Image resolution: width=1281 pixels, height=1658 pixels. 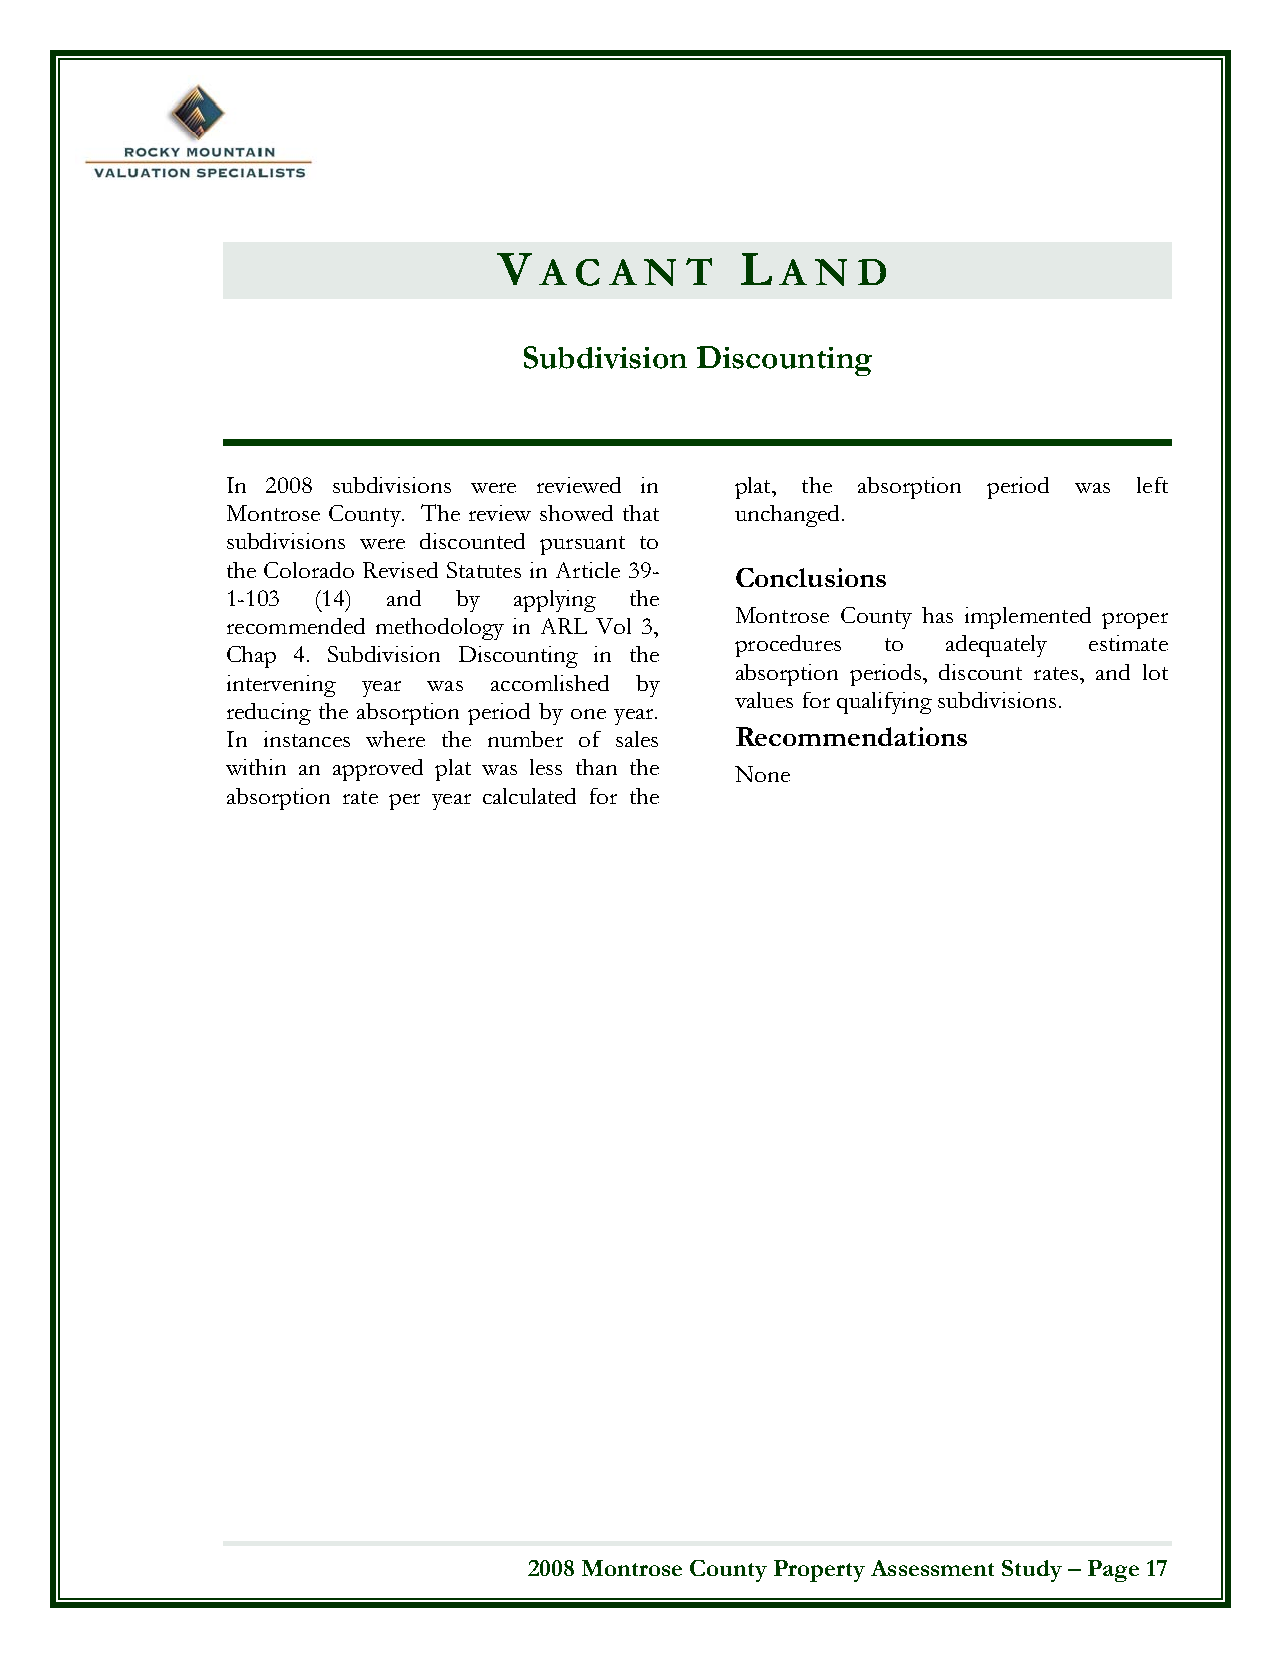 What do you see at coordinates (400, 570) in the screenshot?
I see `Revised` at bounding box center [400, 570].
